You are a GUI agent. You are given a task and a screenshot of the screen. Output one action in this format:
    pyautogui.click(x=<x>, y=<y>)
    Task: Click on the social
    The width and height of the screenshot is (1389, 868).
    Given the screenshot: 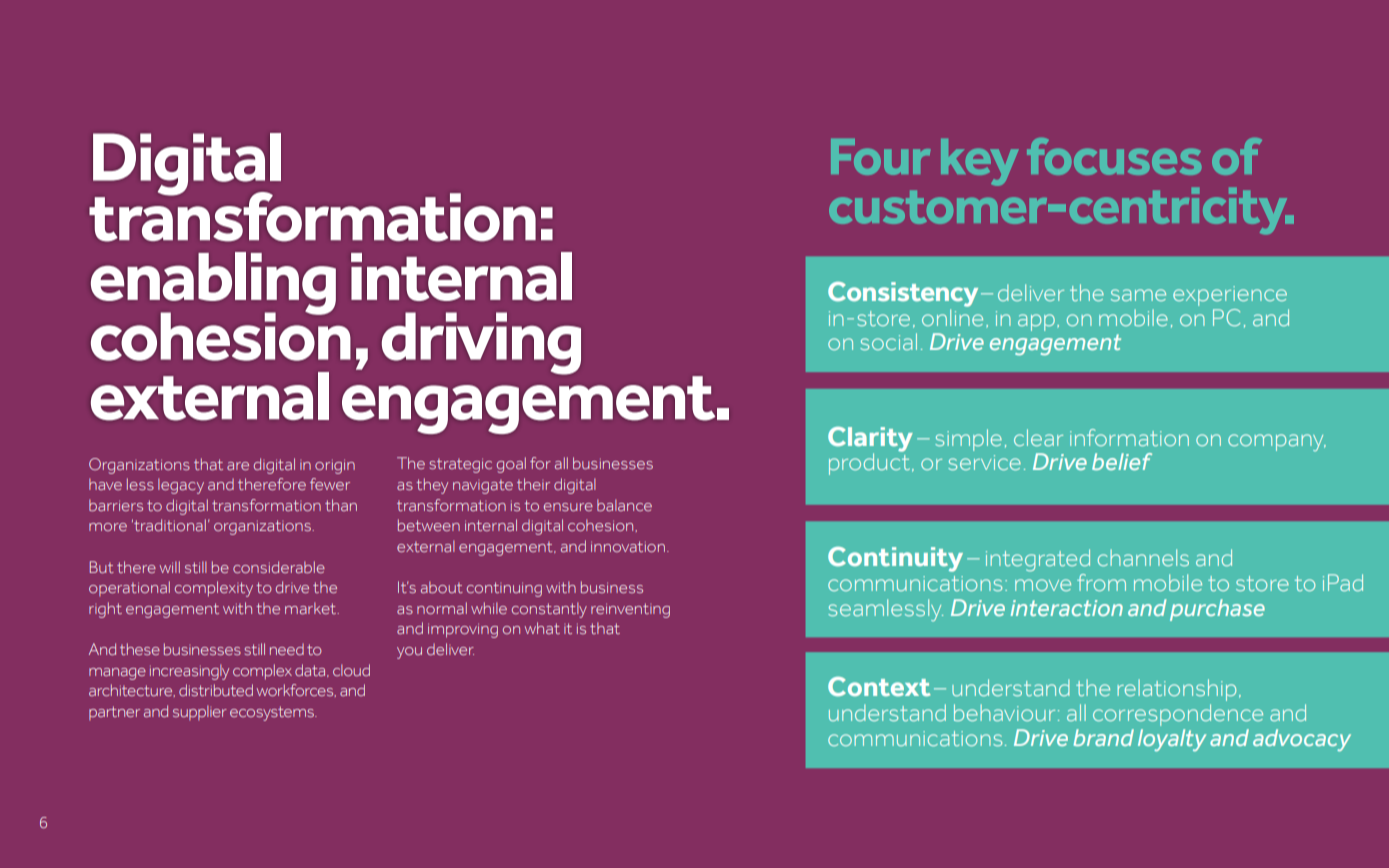 What is the action you would take?
    pyautogui.click(x=888, y=341)
